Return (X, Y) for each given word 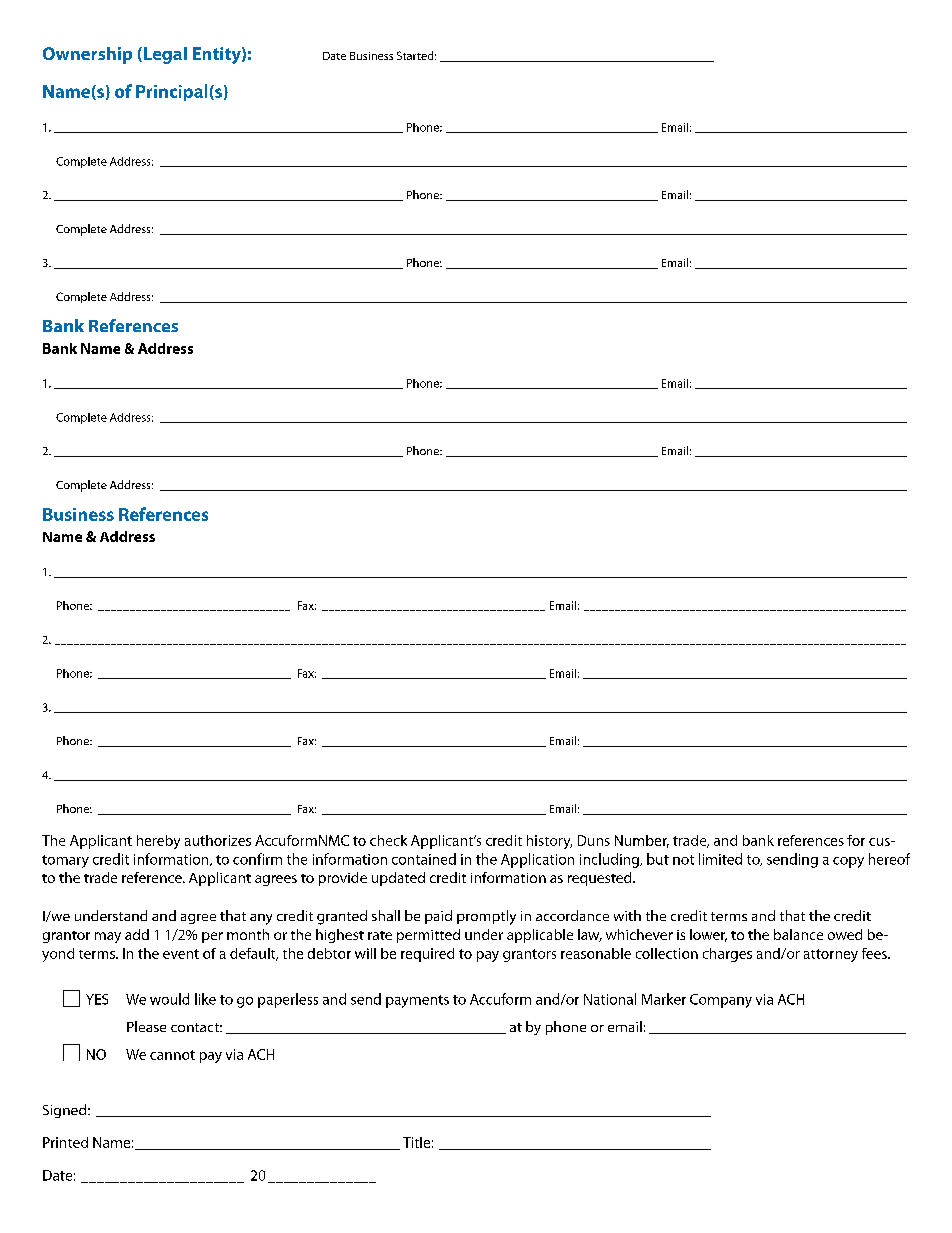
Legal (164, 55)
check (388, 840)
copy (848, 862)
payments (417, 1001)
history (549, 842)
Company (721, 1001)
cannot (172, 1055)
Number (642, 841)
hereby (158, 842)
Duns (594, 840)
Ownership (87, 55)
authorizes (218, 840)
